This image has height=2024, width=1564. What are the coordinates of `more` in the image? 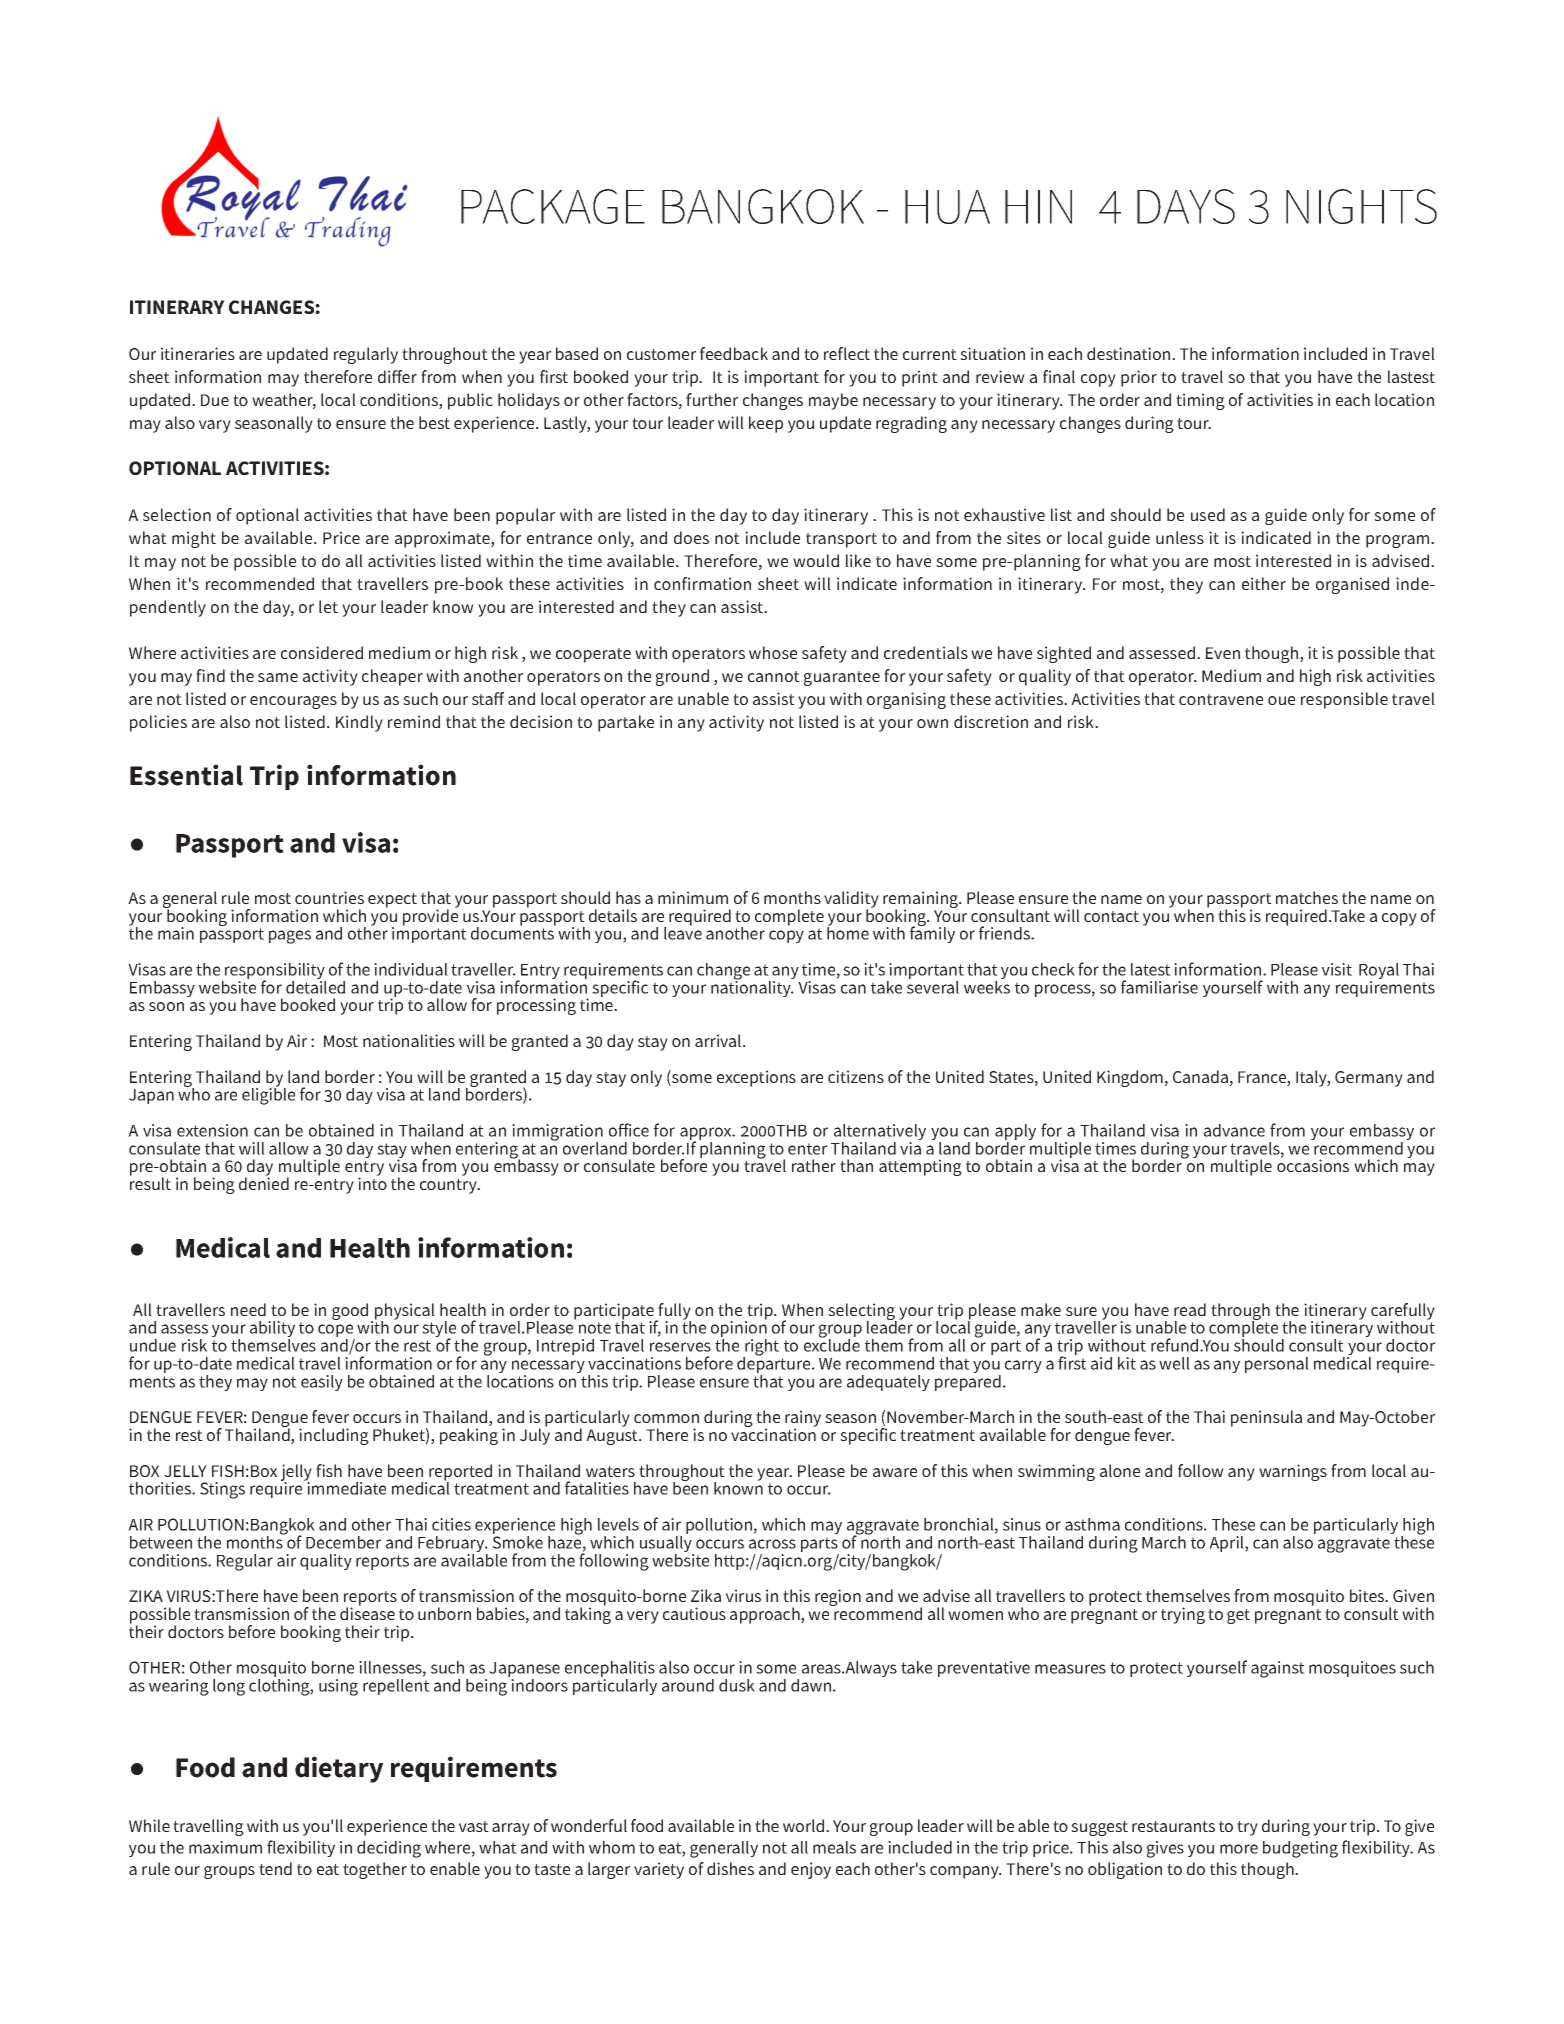 It's located at (1239, 1849).
